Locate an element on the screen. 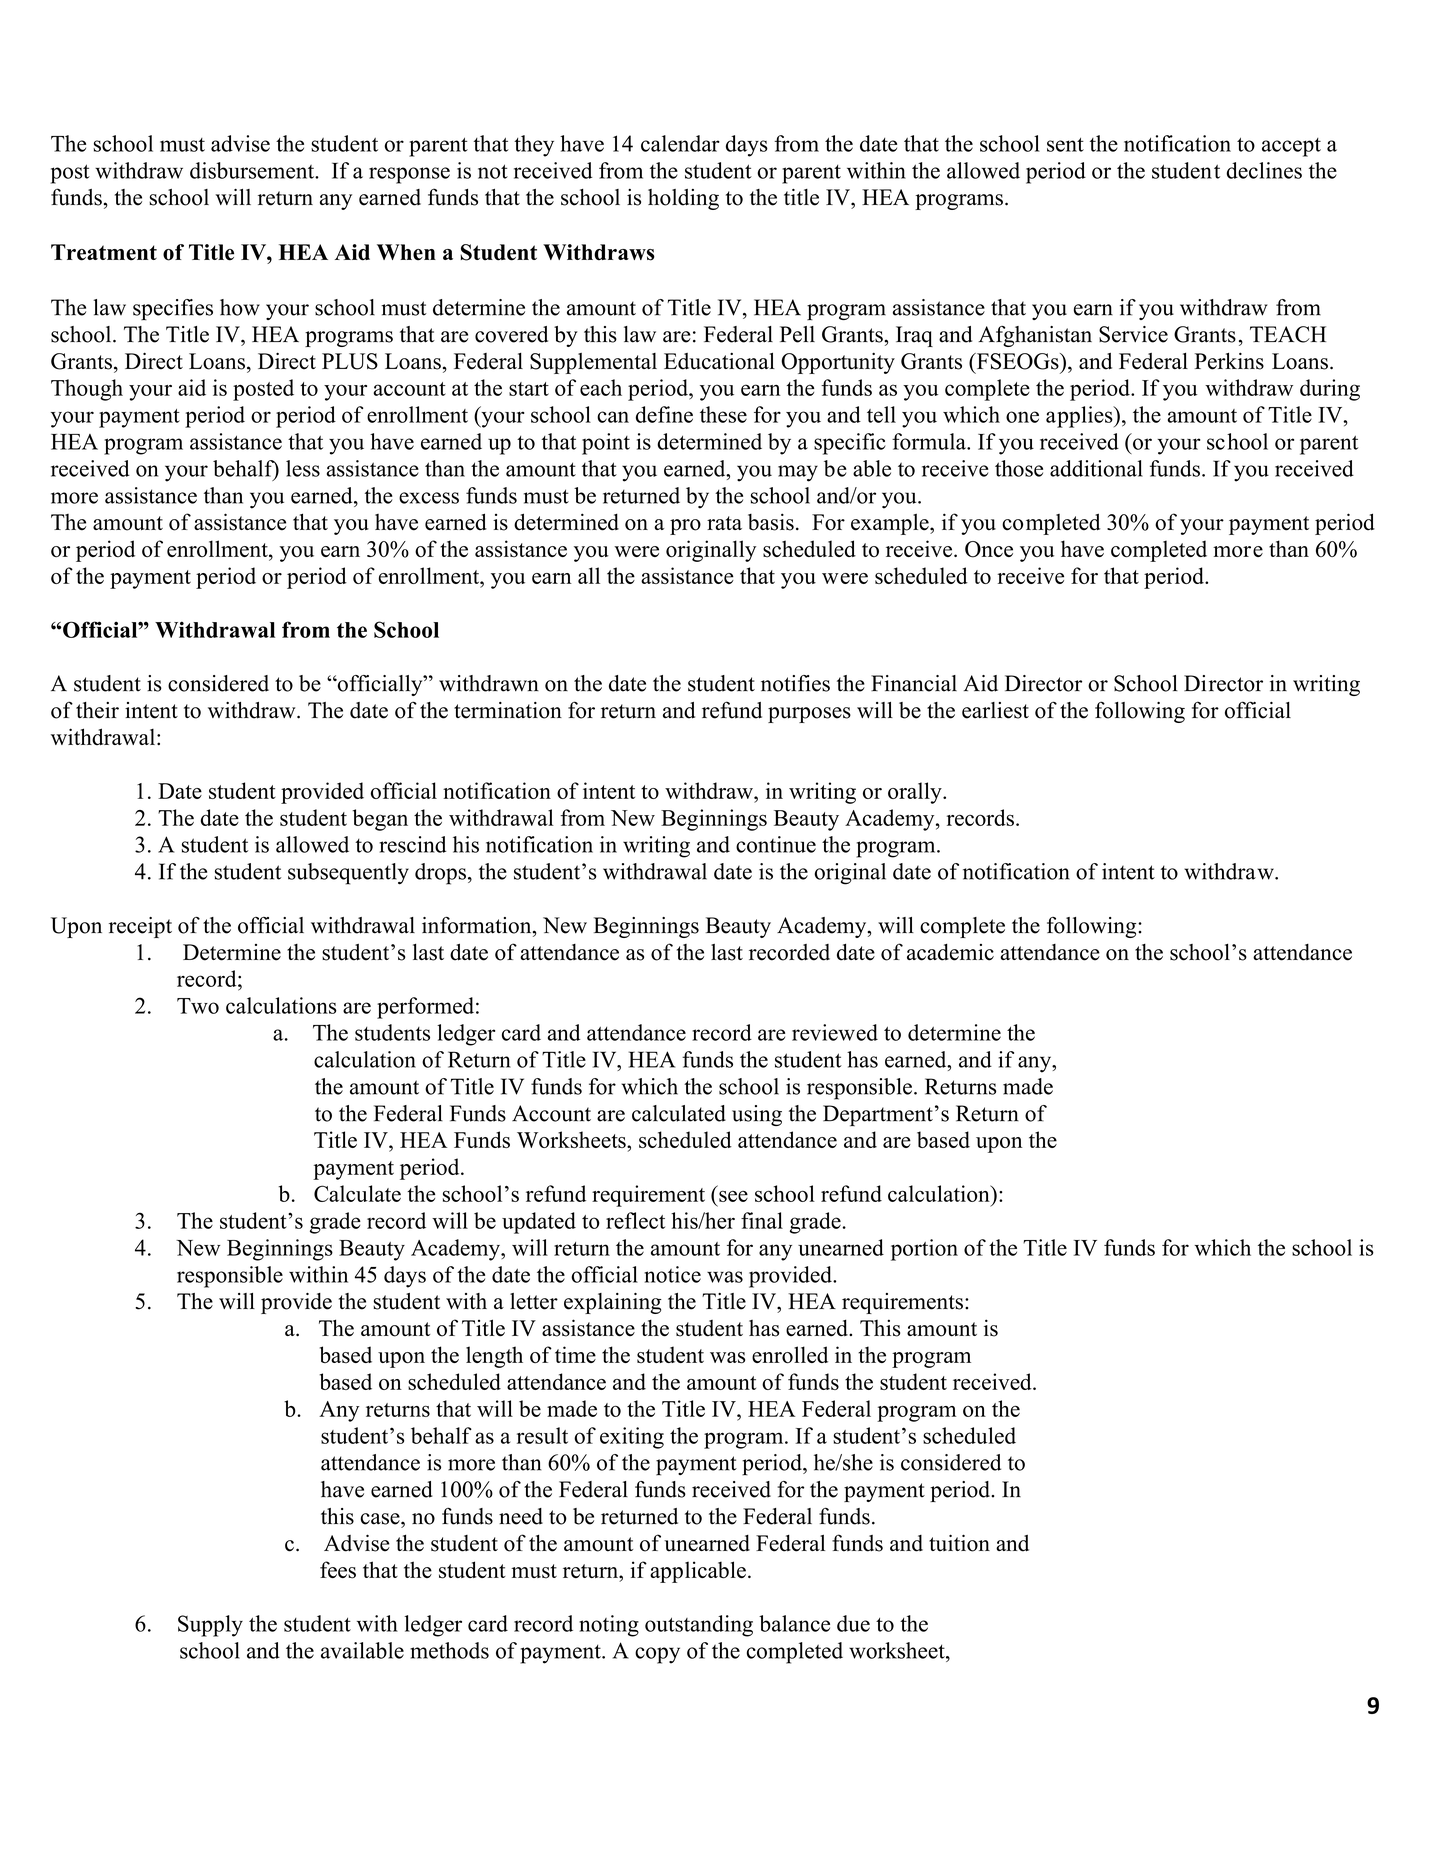  disbursement is located at coordinates (253, 170).
